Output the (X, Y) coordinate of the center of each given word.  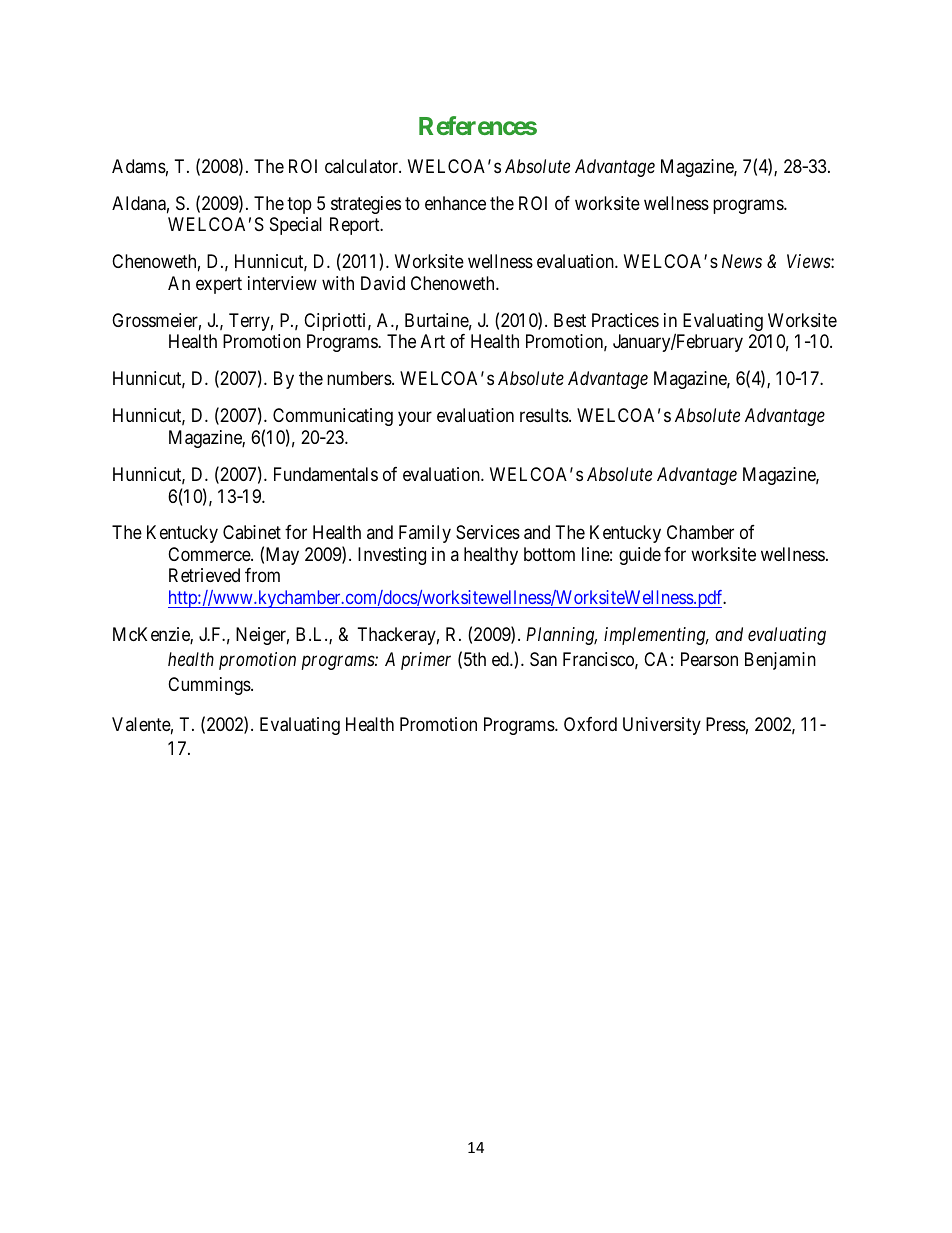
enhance (455, 203)
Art (433, 341)
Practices (625, 320)
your (415, 419)
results (545, 415)
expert (219, 285)
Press (726, 724)
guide (640, 556)
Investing (392, 556)
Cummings (210, 686)
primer (426, 661)
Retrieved (204, 575)
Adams (139, 166)
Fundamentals (326, 474)
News (742, 261)
